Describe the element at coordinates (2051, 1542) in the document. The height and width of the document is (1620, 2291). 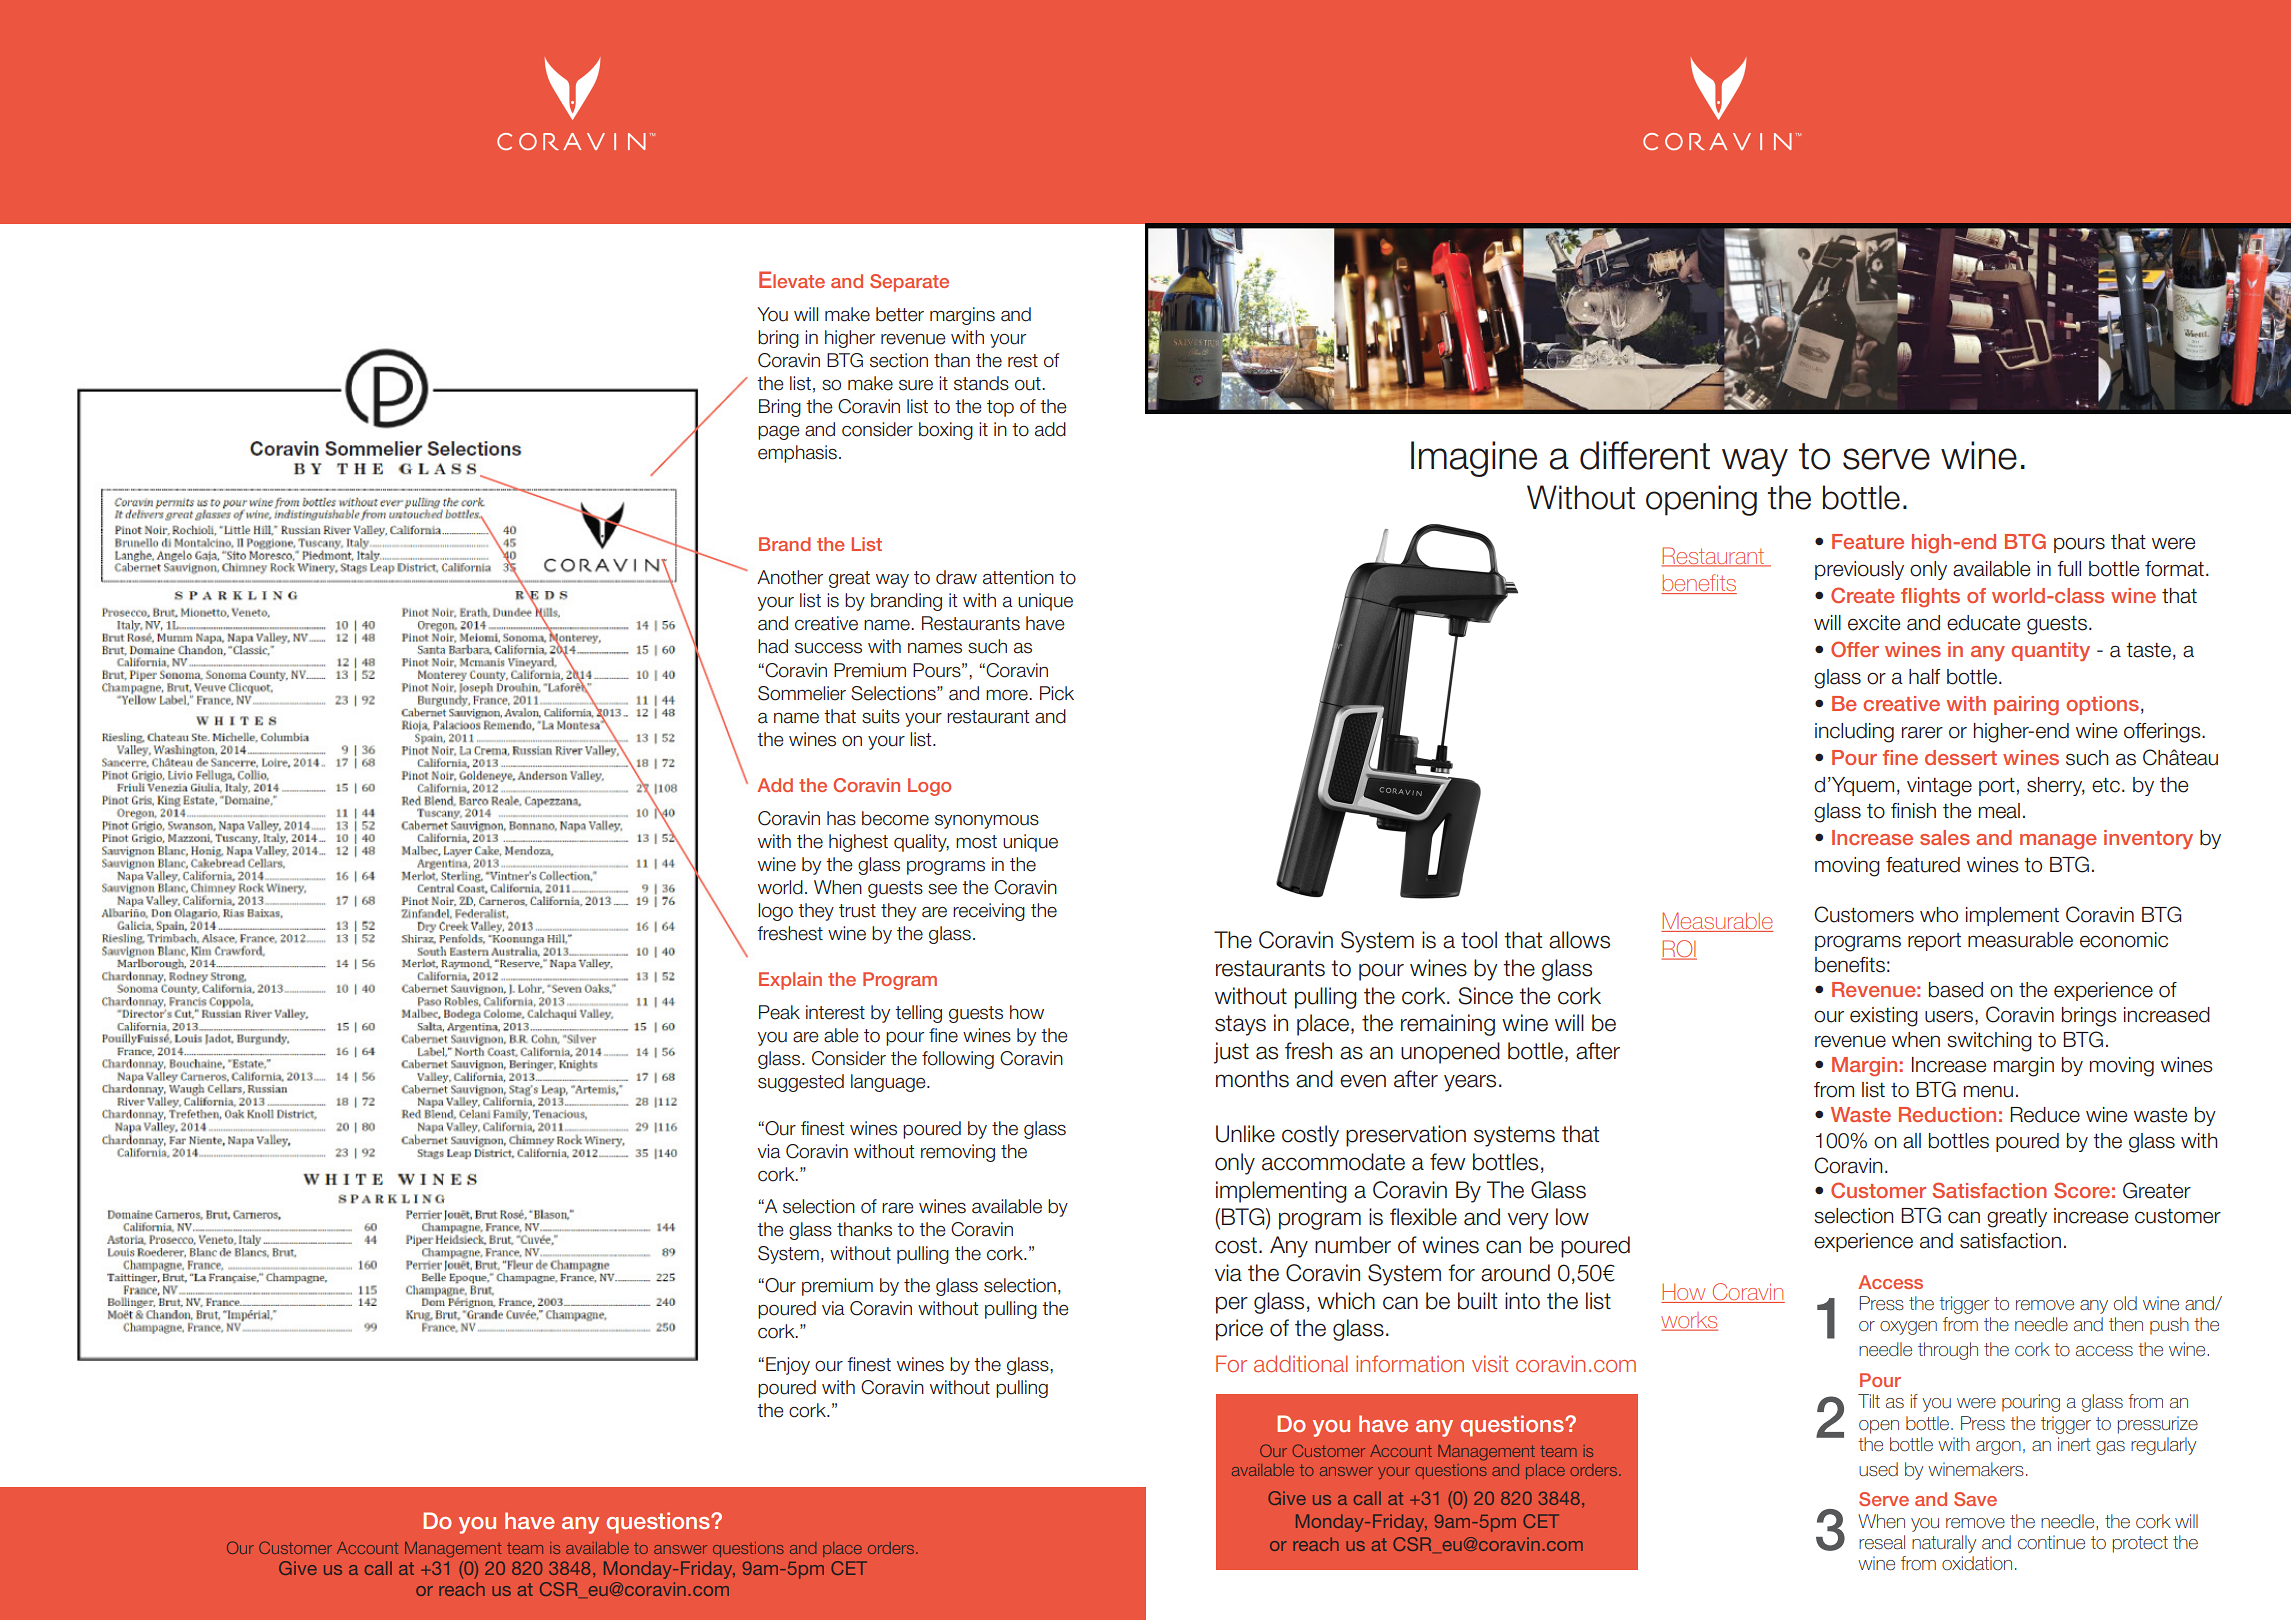
I see `continue` at that location.
